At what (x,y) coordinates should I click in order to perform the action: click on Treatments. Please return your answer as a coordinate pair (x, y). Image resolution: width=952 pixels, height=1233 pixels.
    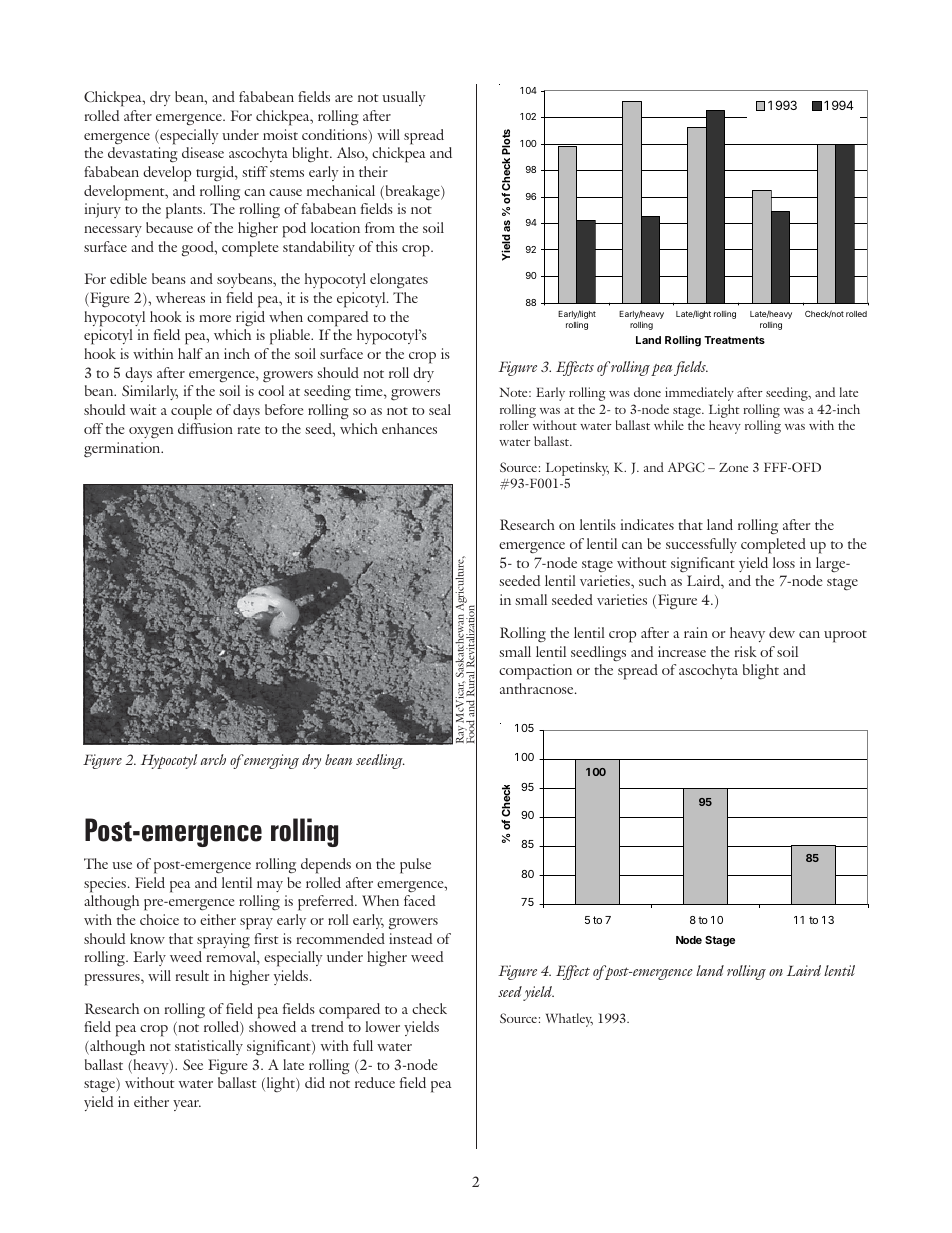
    Looking at the image, I should click on (734, 340).
